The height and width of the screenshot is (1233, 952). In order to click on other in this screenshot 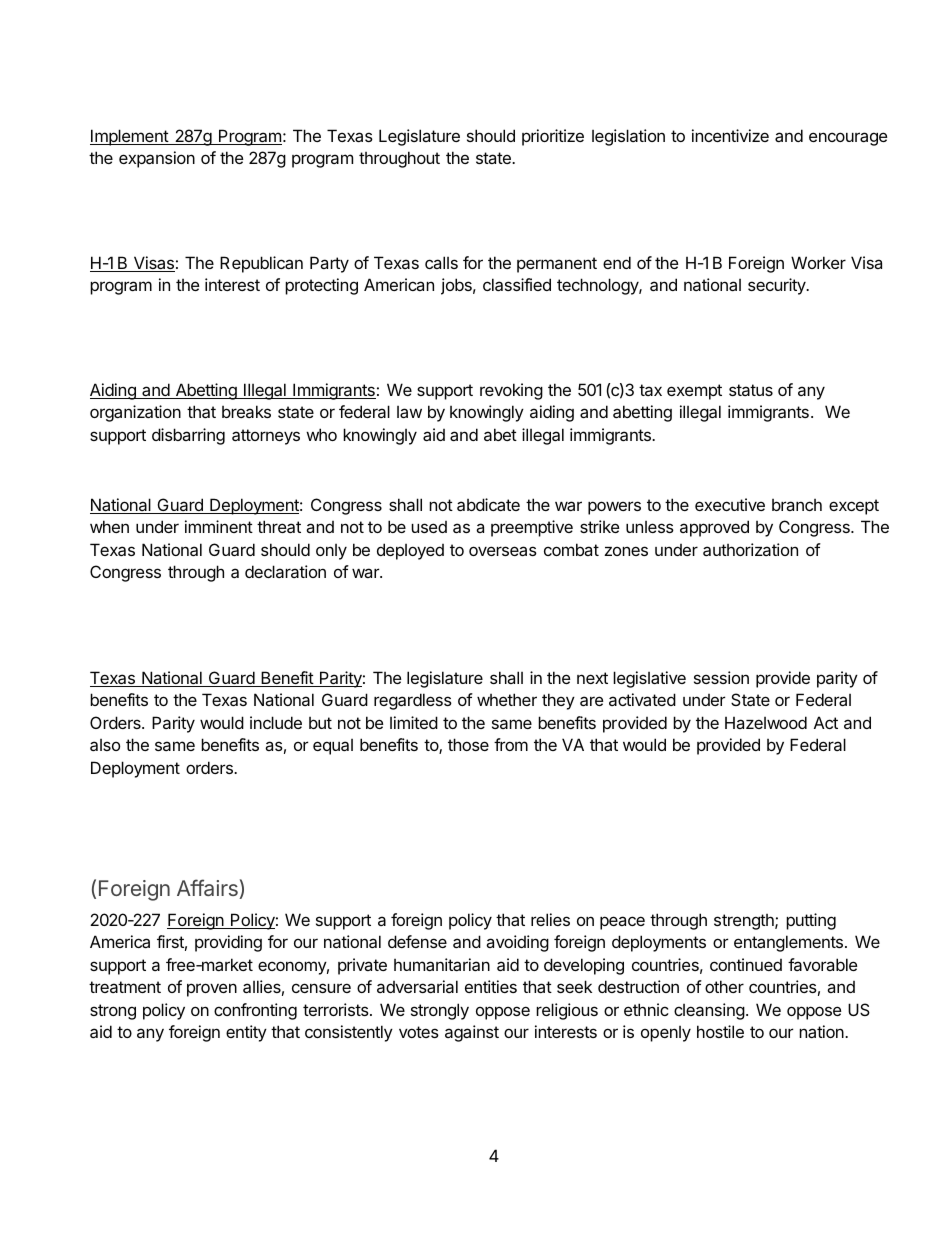, I will do `click(724, 986)`.
